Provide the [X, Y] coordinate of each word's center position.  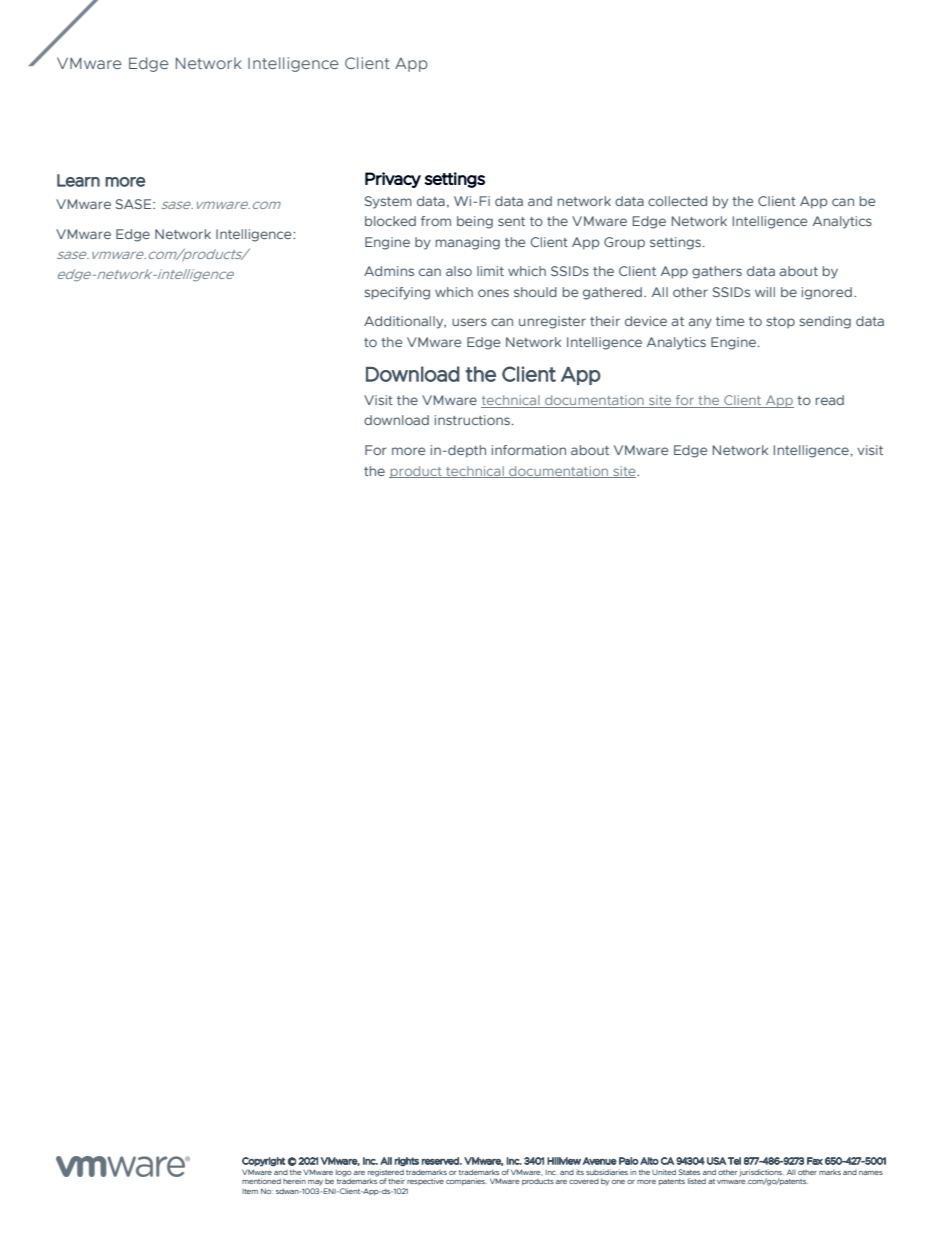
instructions [472, 420]
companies [466, 1181]
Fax [815, 1161]
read [830, 400]
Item [250, 1191]
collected [677, 201]
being [475, 222]
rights [406, 1162]
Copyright [263, 1162]
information [529, 450]
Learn [78, 180]
